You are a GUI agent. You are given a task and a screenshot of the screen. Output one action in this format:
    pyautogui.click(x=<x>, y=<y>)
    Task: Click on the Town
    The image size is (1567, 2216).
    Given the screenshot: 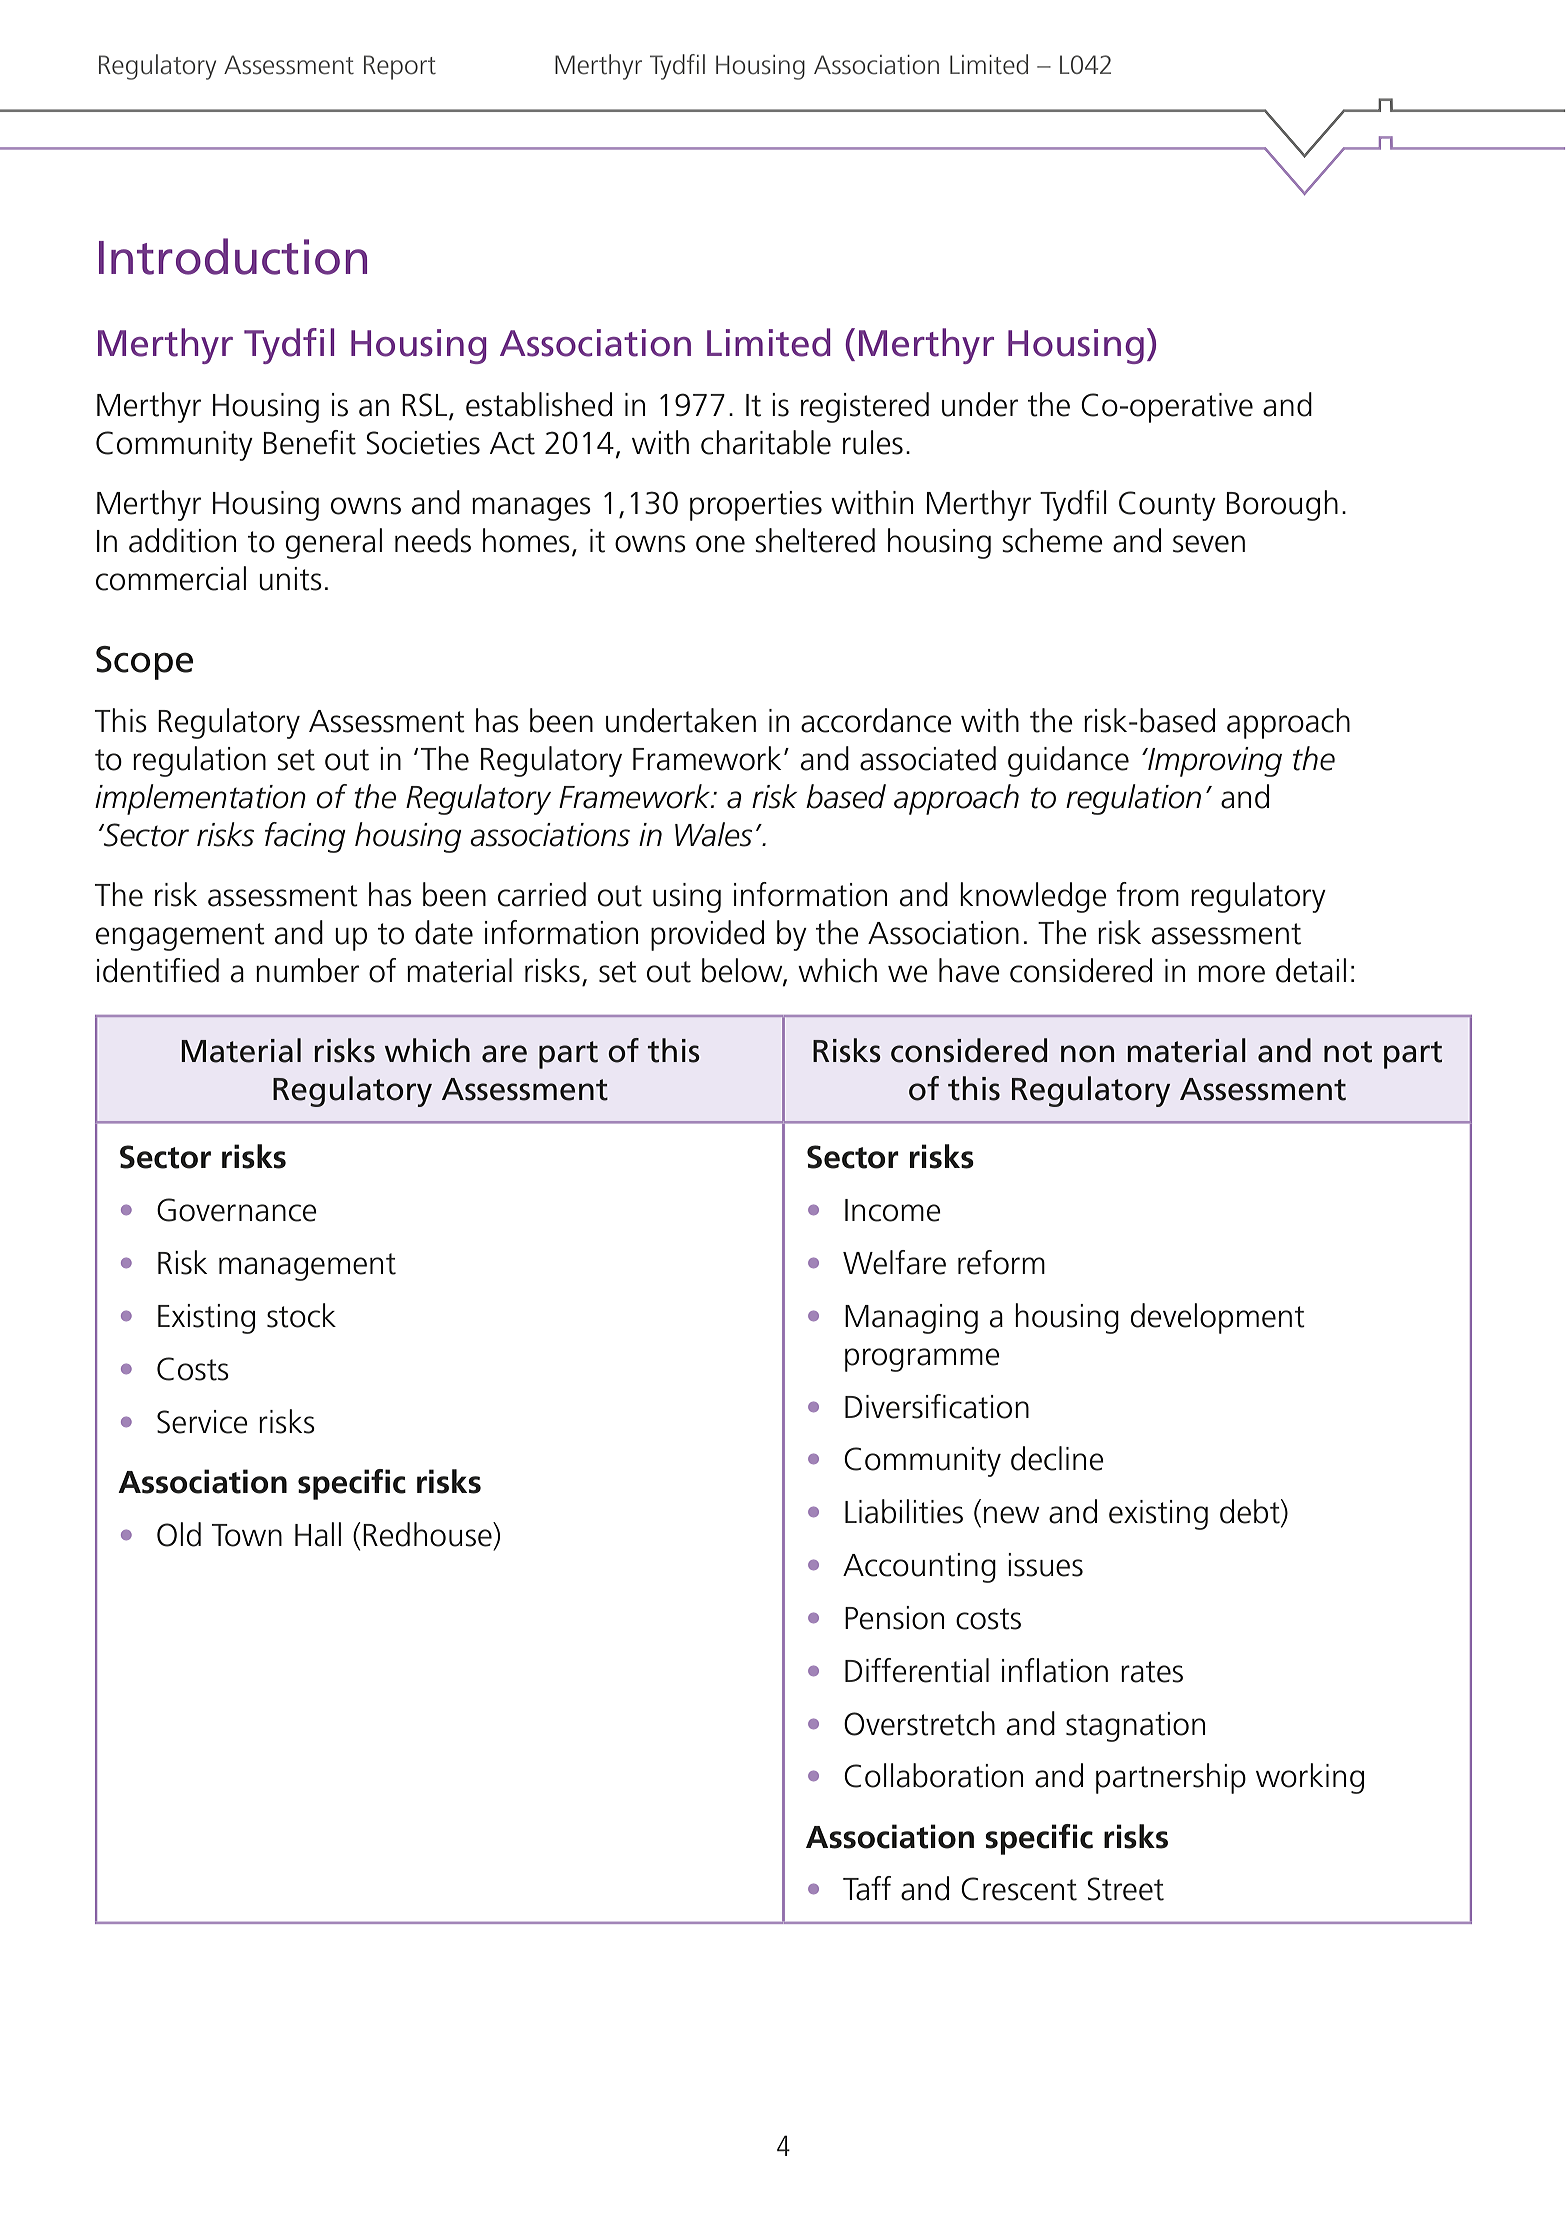 What is the action you would take?
    pyautogui.click(x=247, y=1535)
